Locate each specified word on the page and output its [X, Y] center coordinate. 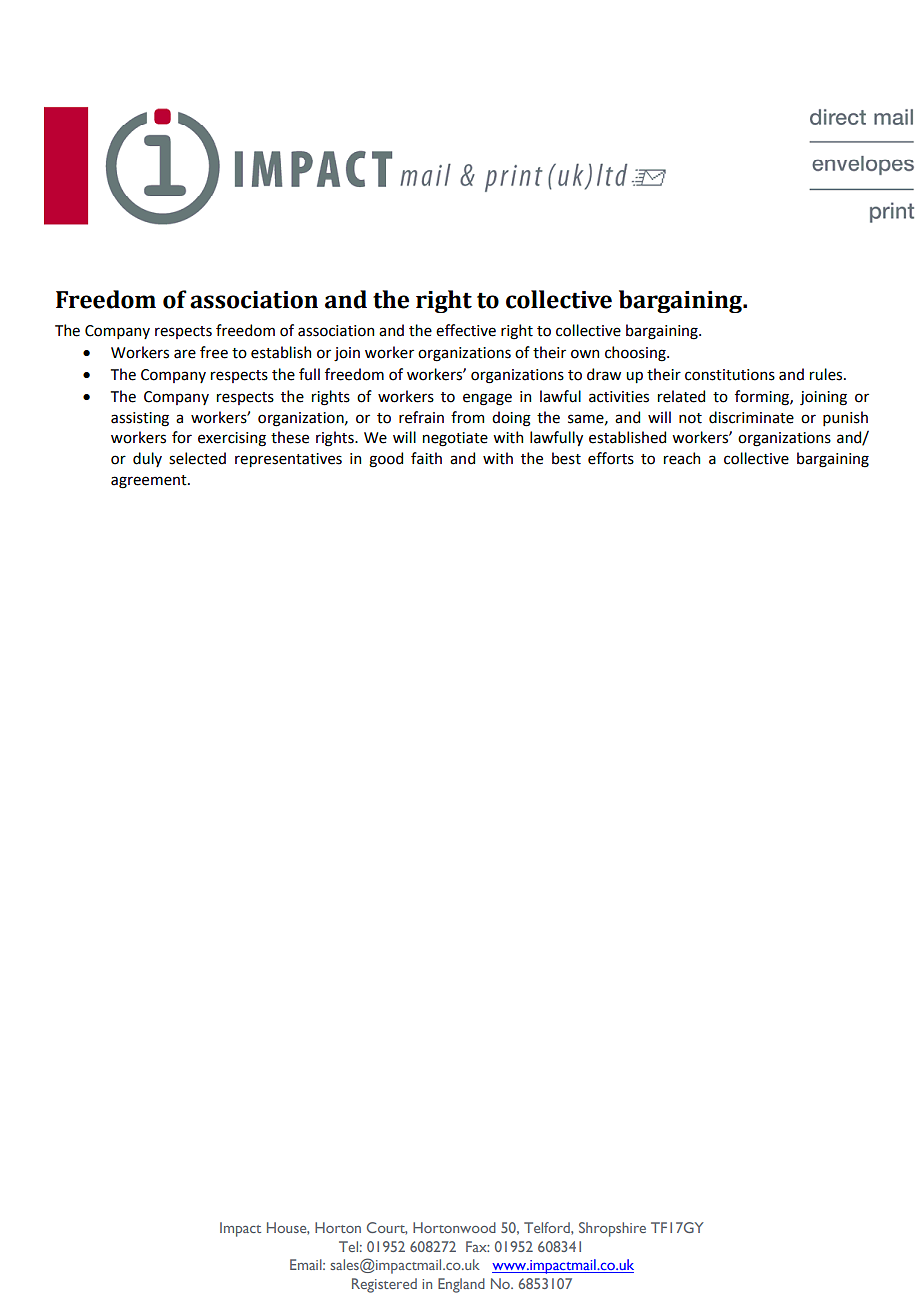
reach [682, 458]
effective [466, 330]
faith [426, 458]
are [185, 354]
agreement [150, 482]
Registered [384, 1285]
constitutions [730, 375]
